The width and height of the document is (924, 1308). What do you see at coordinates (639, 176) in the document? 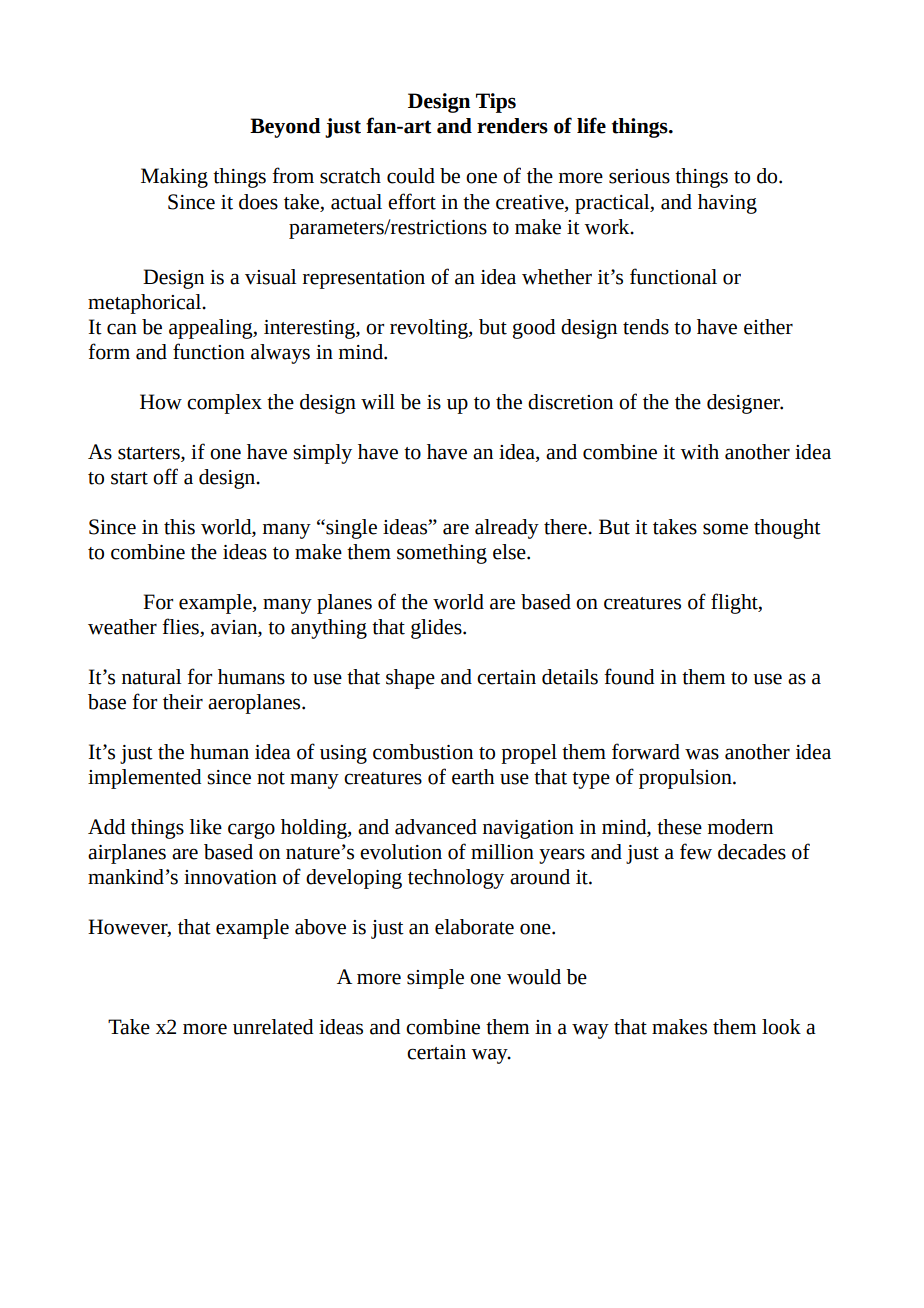
I see `serious` at bounding box center [639, 176].
